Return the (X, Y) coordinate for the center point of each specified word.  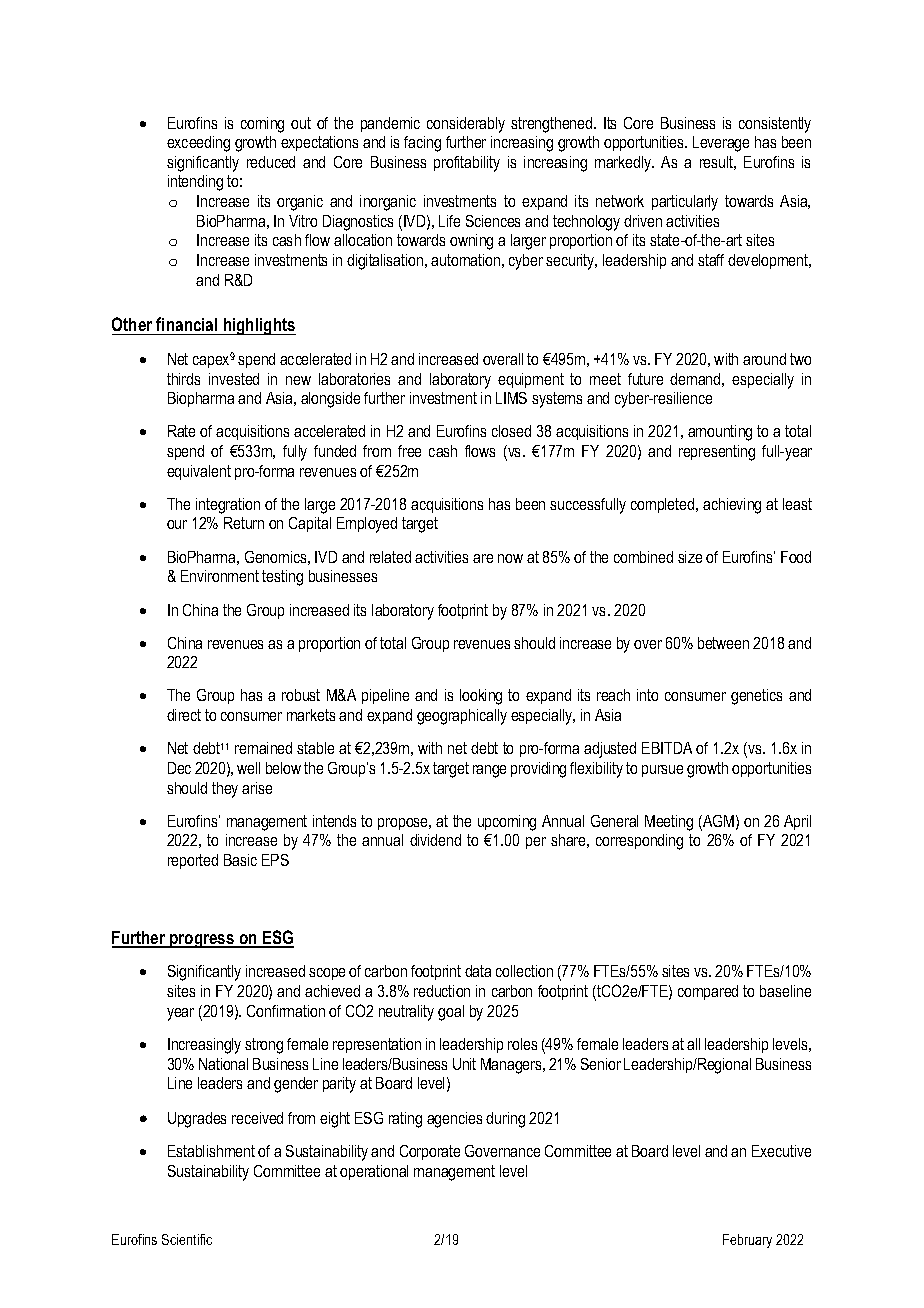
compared (708, 992)
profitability (467, 164)
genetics (756, 697)
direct (184, 715)
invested (234, 379)
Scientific (187, 1239)
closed (511, 431)
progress (202, 941)
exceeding (198, 144)
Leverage (721, 144)
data (478, 971)
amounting (720, 433)
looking (481, 697)
